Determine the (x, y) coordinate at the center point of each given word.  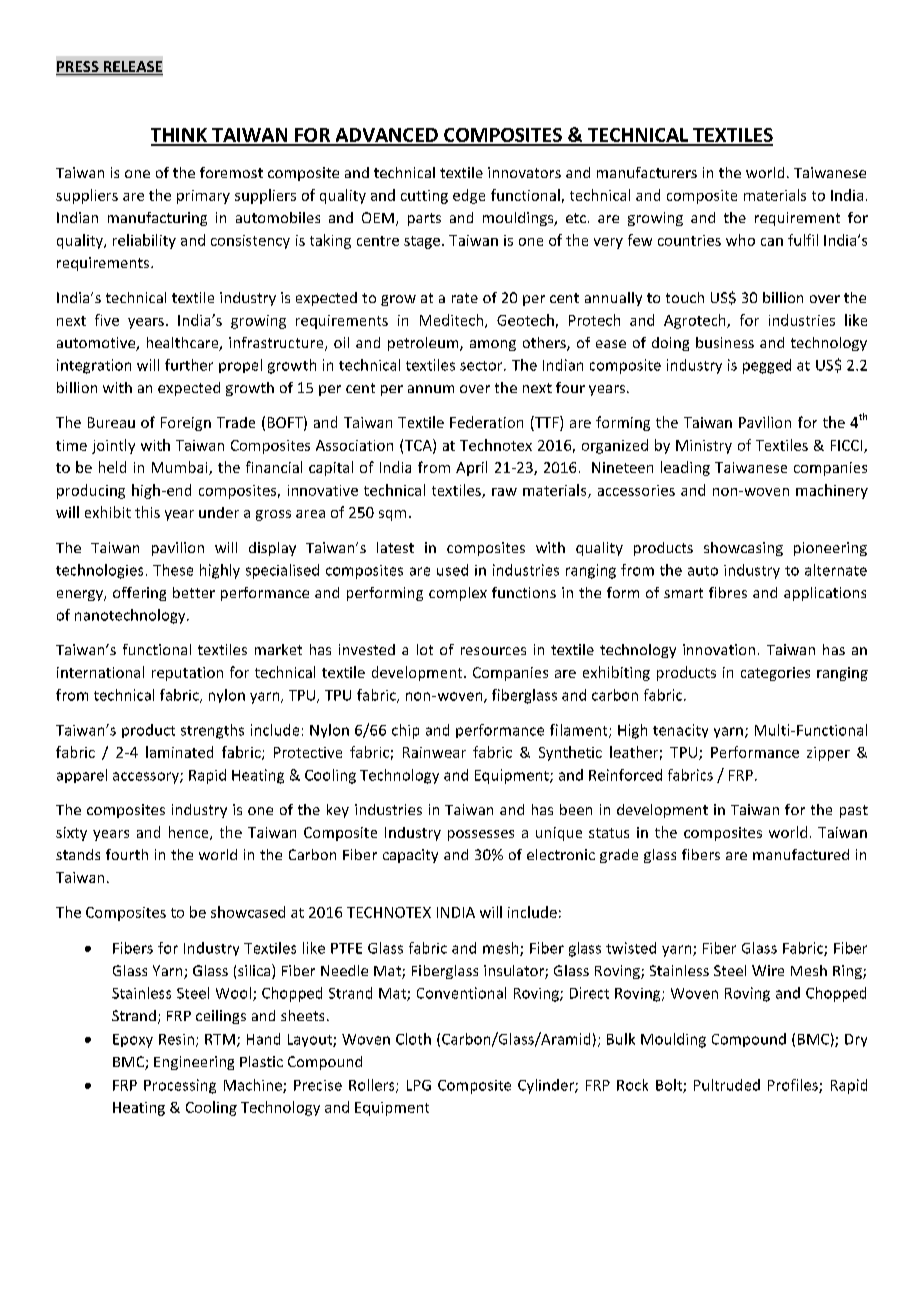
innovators (524, 172)
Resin (176, 1039)
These (173, 570)
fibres (728, 592)
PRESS (78, 68)
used (452, 570)
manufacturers (647, 172)
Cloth (413, 1039)
